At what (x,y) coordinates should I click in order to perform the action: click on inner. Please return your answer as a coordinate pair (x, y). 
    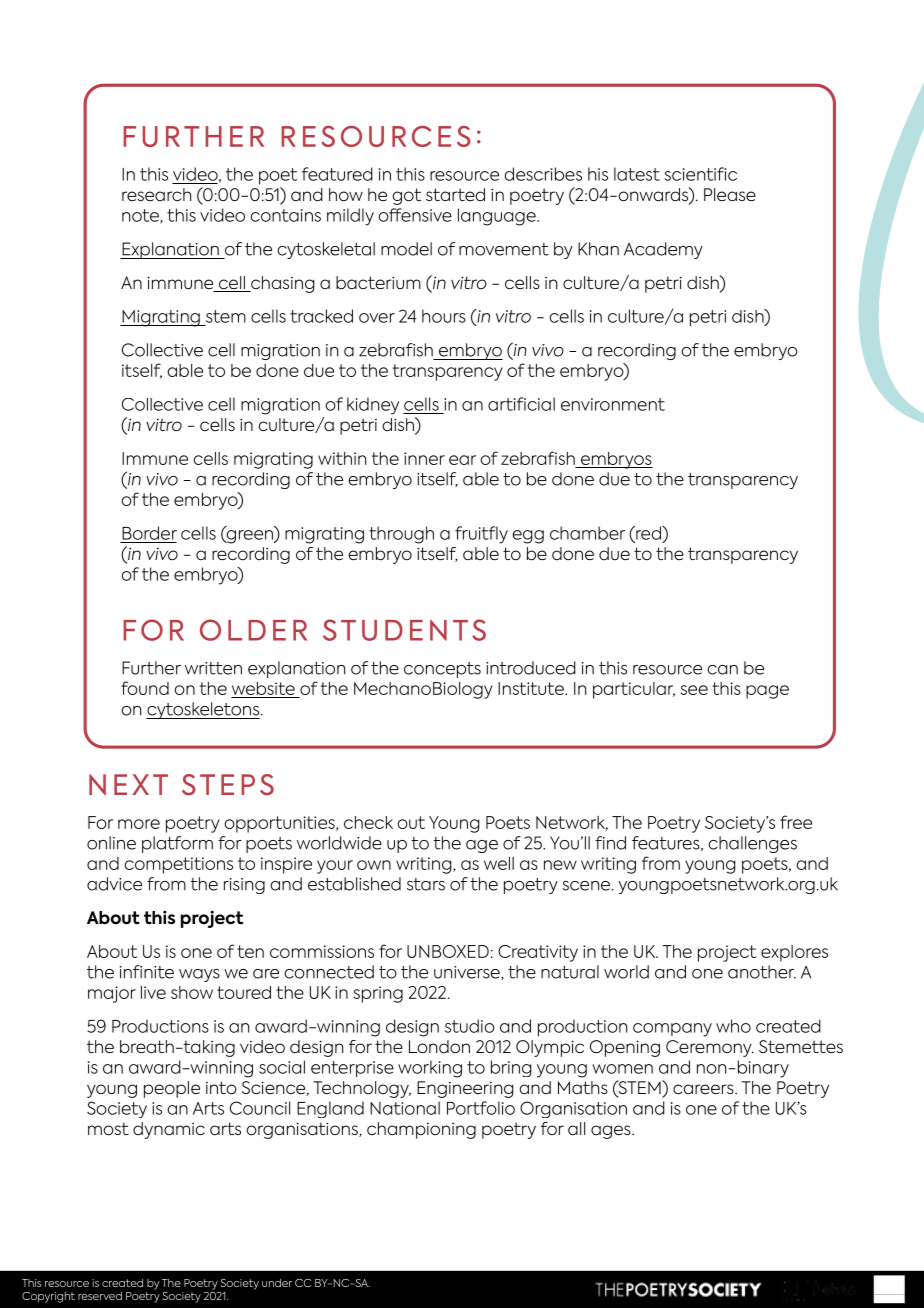
    Looking at the image, I should click on (424, 458).
